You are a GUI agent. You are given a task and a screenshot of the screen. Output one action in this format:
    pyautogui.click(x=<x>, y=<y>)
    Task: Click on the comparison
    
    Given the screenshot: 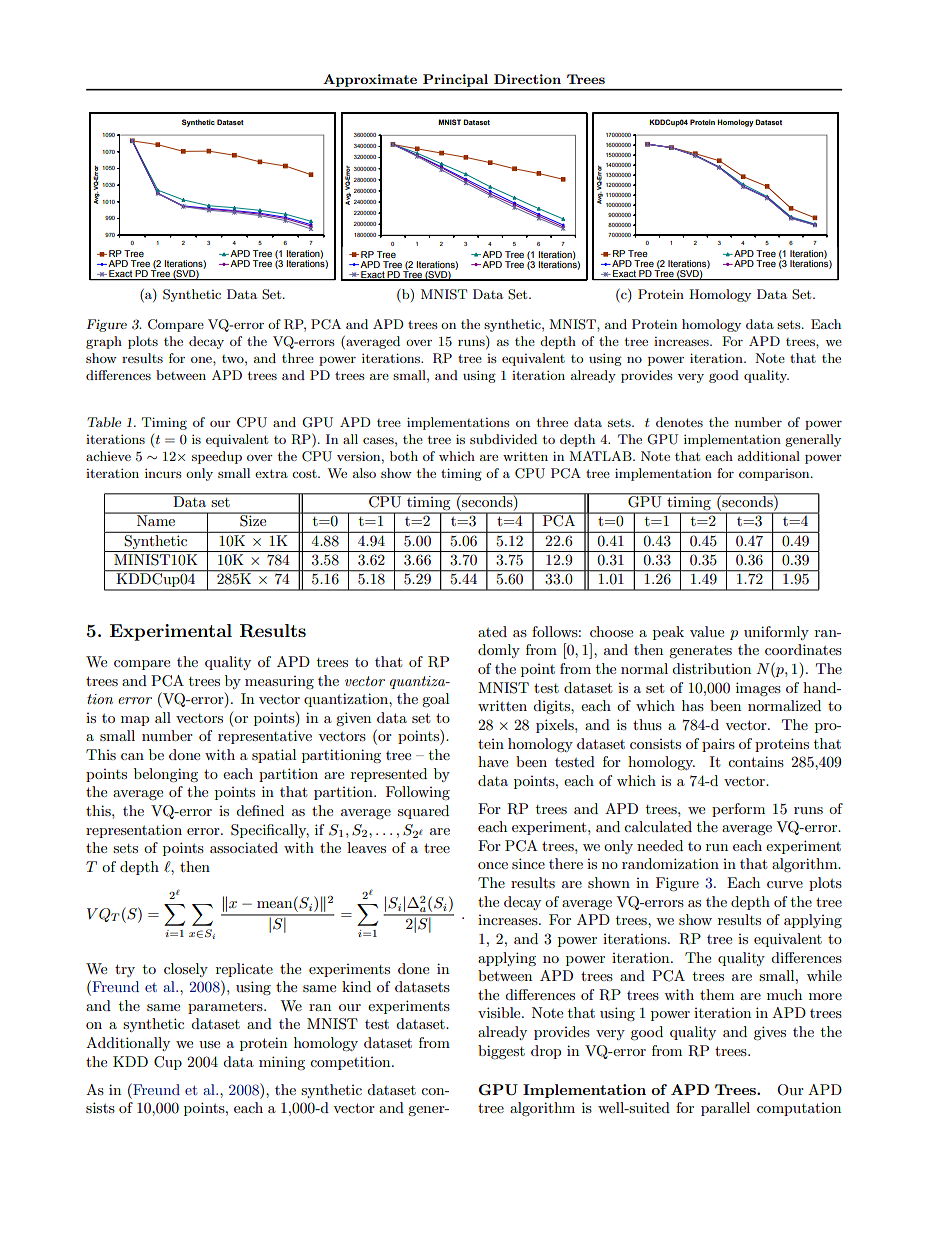 What is the action you would take?
    pyautogui.click(x=775, y=475)
